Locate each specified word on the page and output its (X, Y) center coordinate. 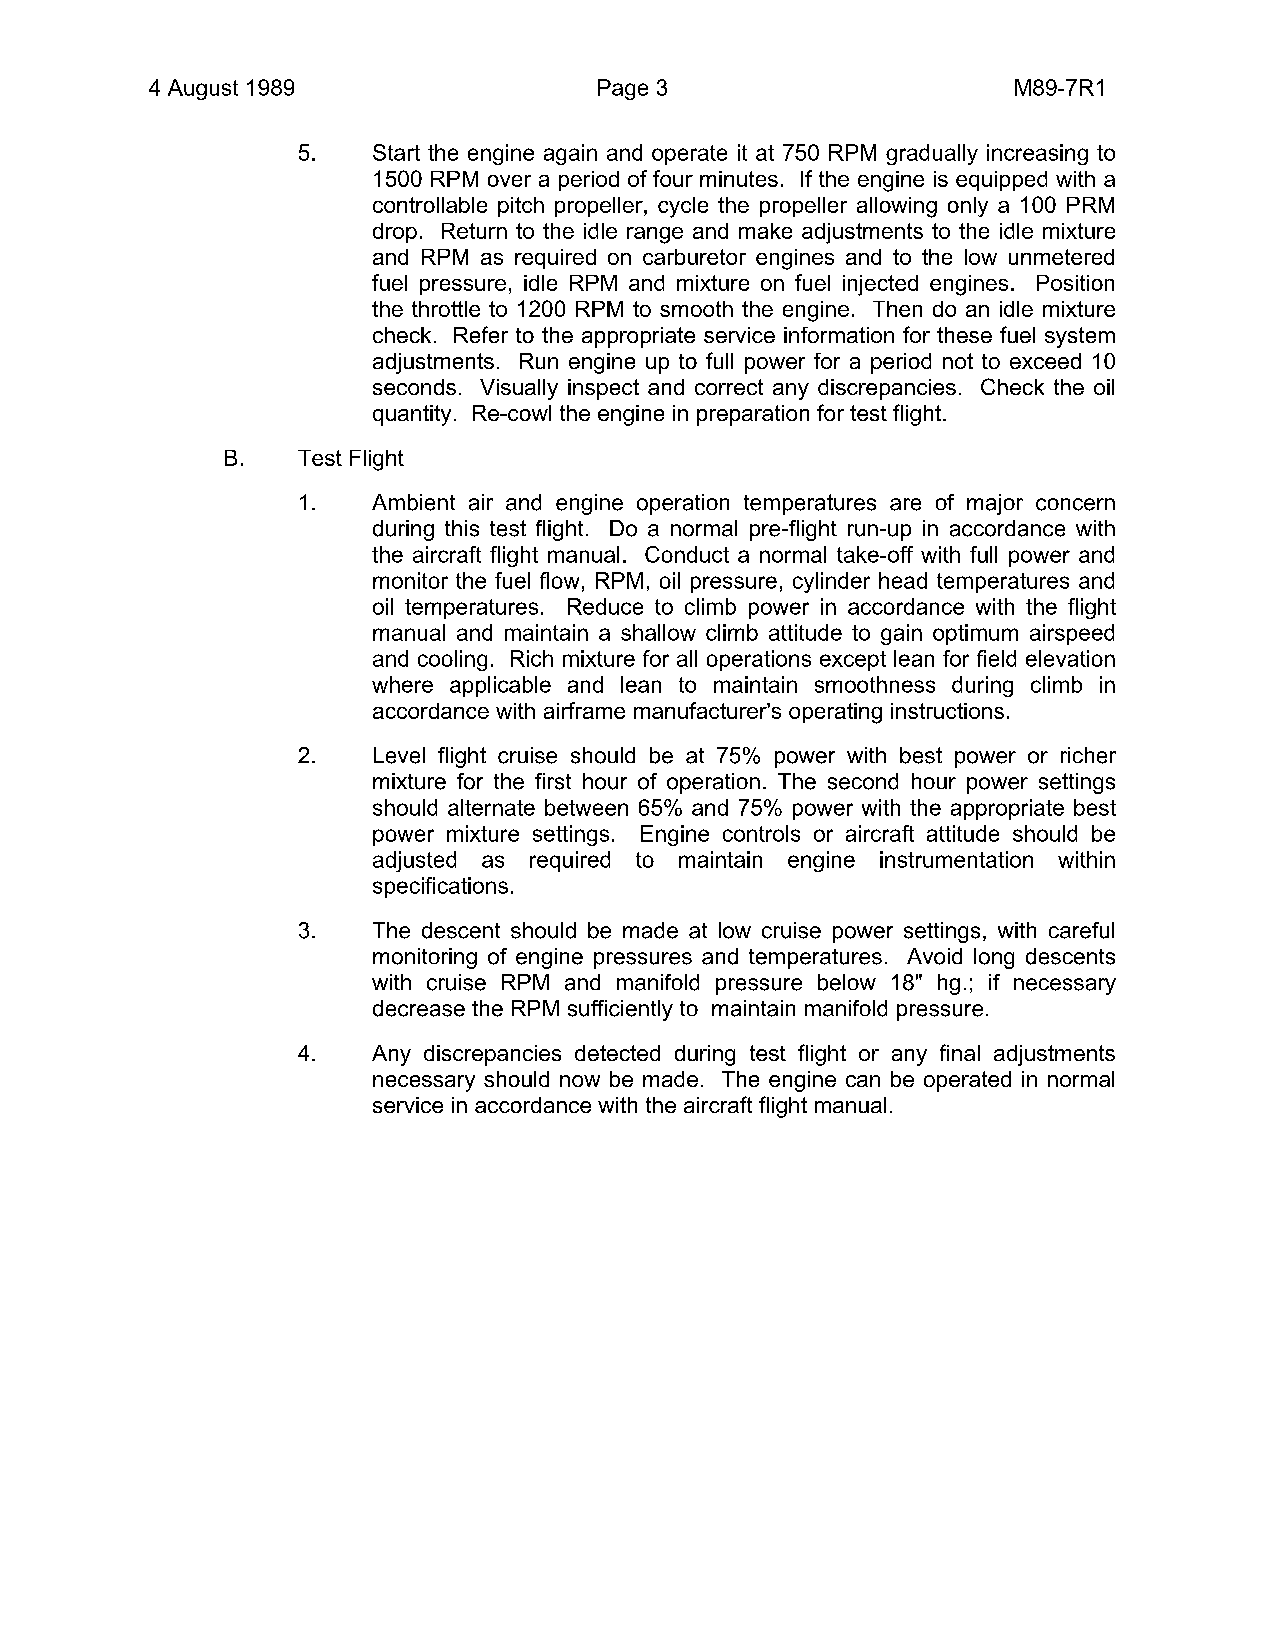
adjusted (414, 861)
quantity (412, 415)
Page (623, 89)
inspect (603, 389)
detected (617, 1053)
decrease (419, 1008)
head (903, 580)
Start (396, 152)
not (958, 361)
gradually (932, 154)
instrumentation (956, 859)
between (586, 807)
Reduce (605, 606)
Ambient (413, 502)
